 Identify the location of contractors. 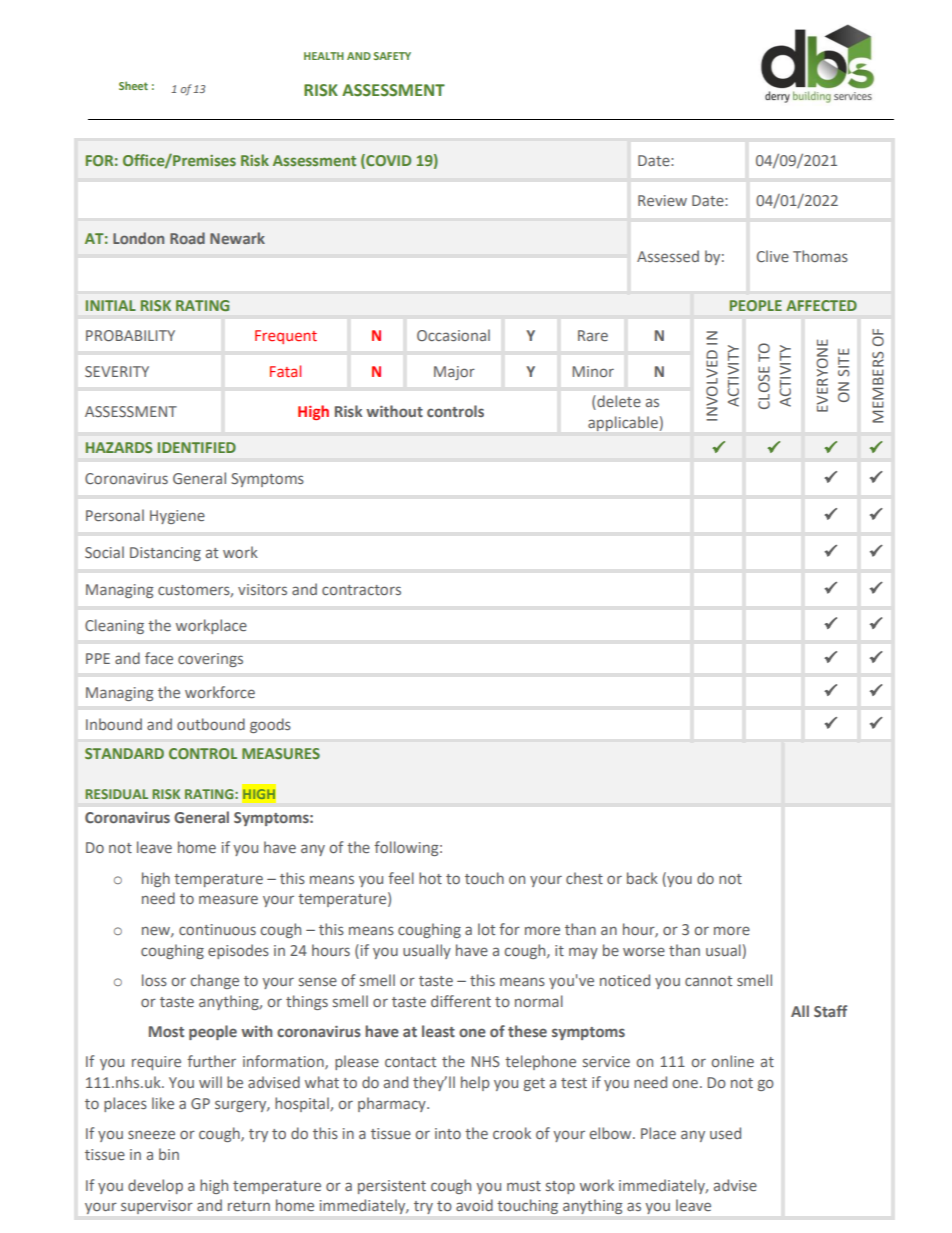
(361, 590).
